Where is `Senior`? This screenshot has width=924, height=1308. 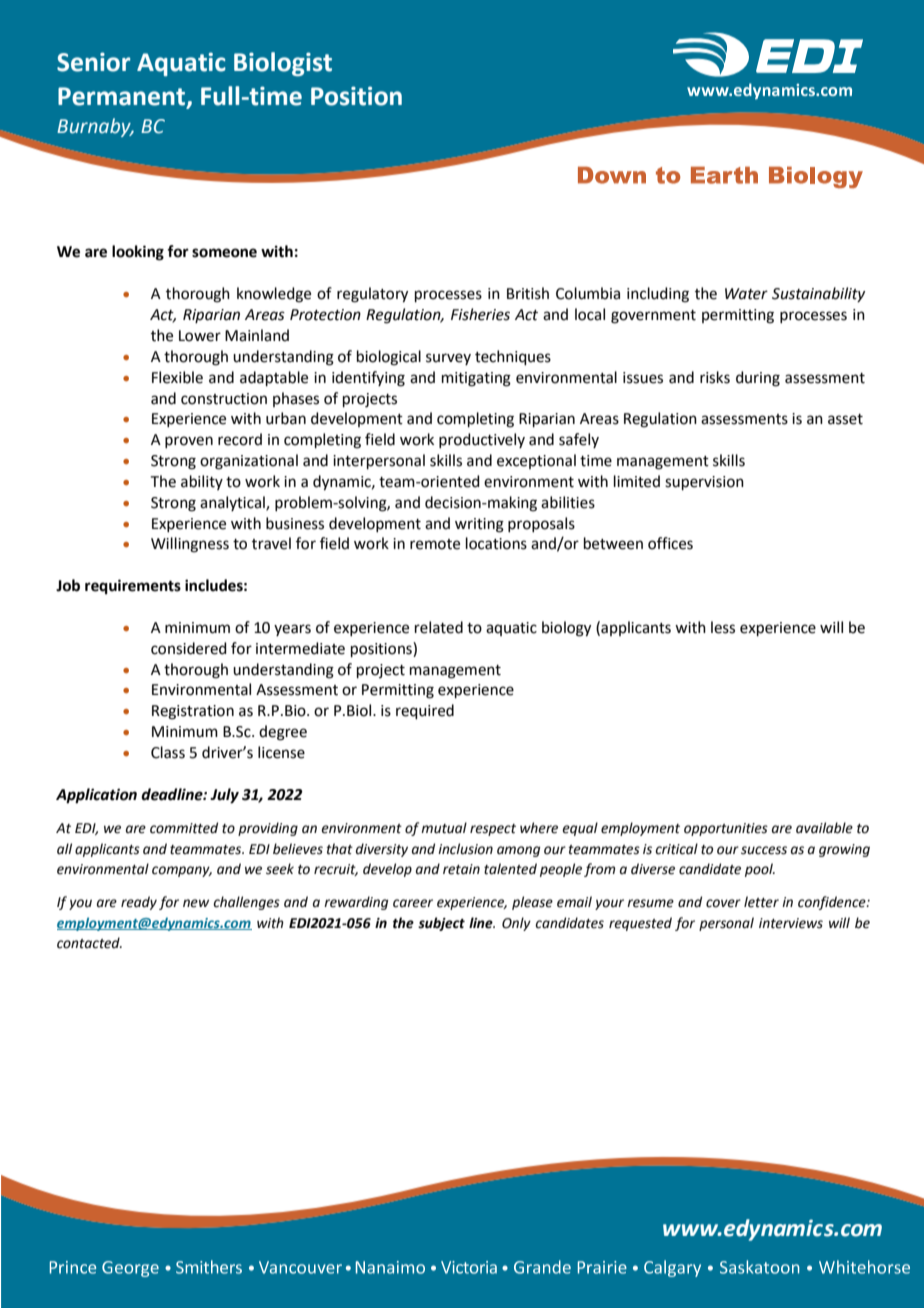 Senior is located at coordinates (93, 62).
